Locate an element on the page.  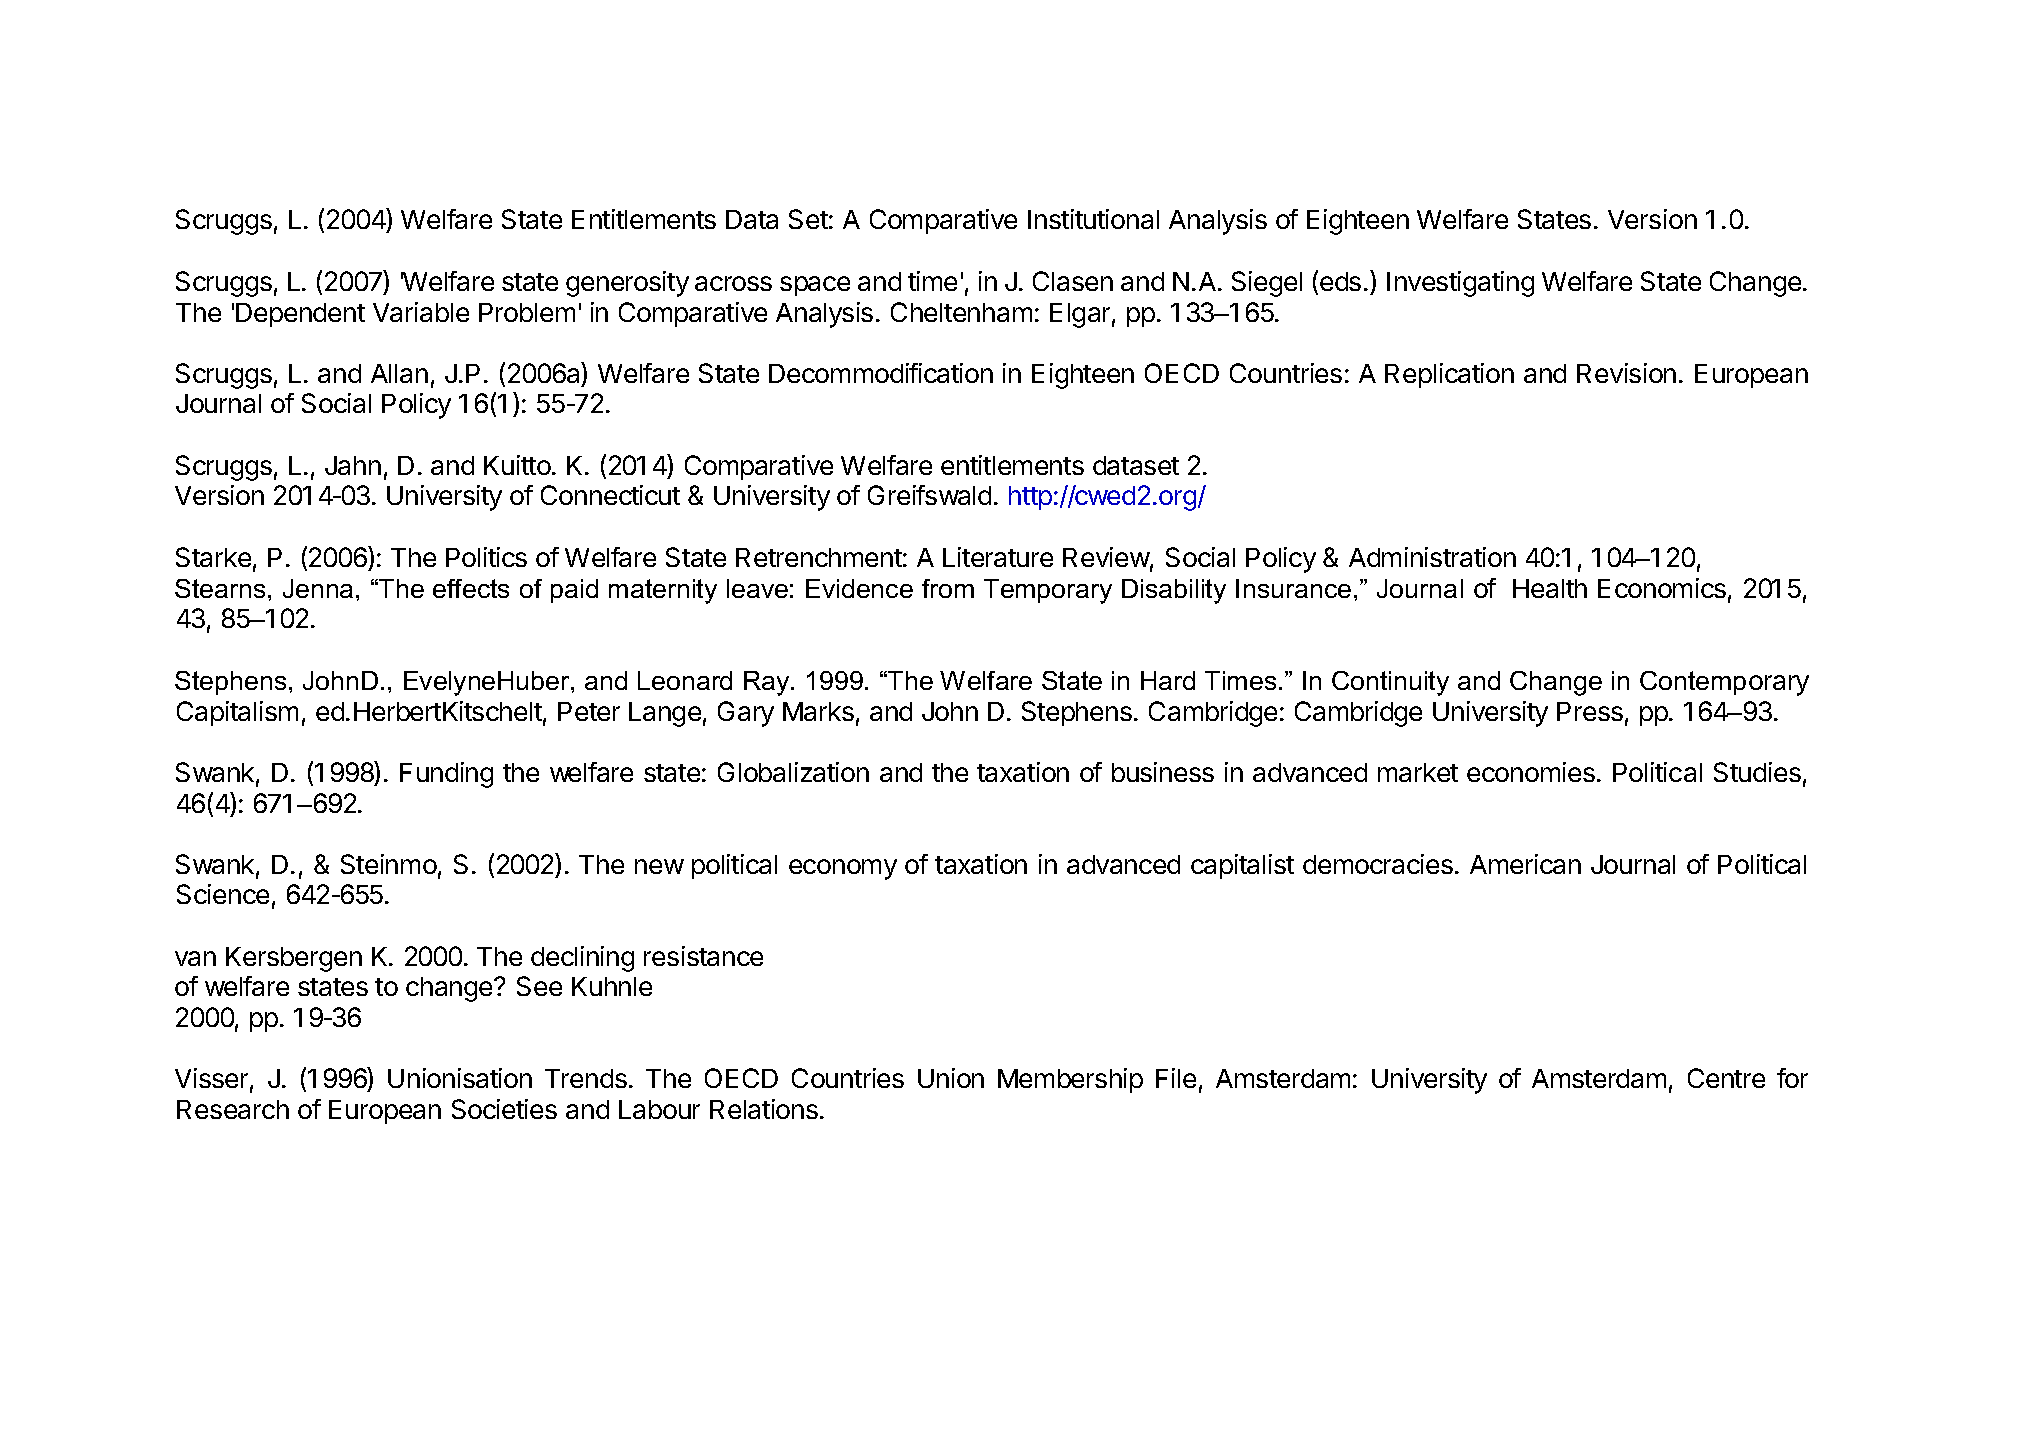
Funding is located at coordinates (446, 775).
